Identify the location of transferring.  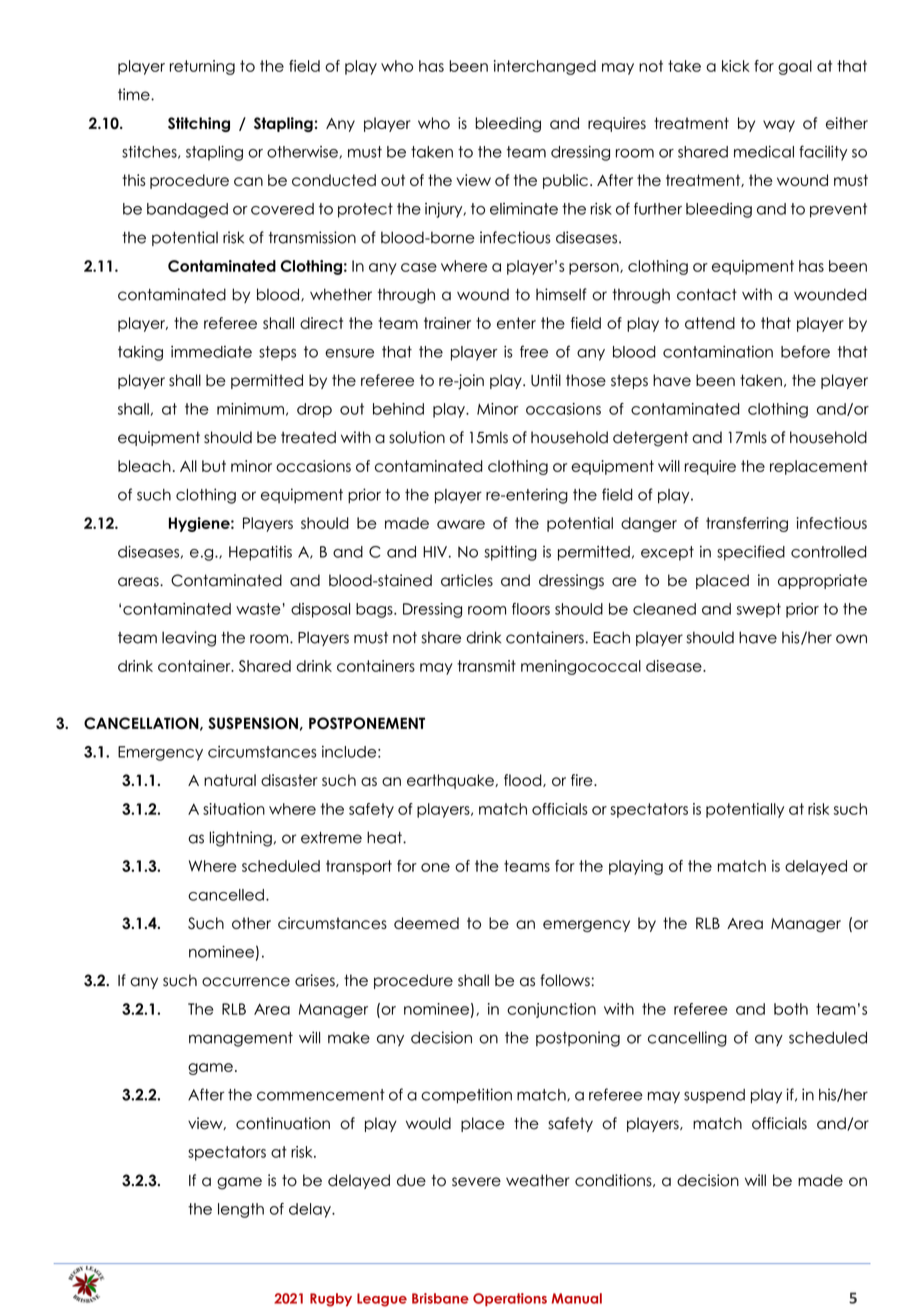
(747, 524).
